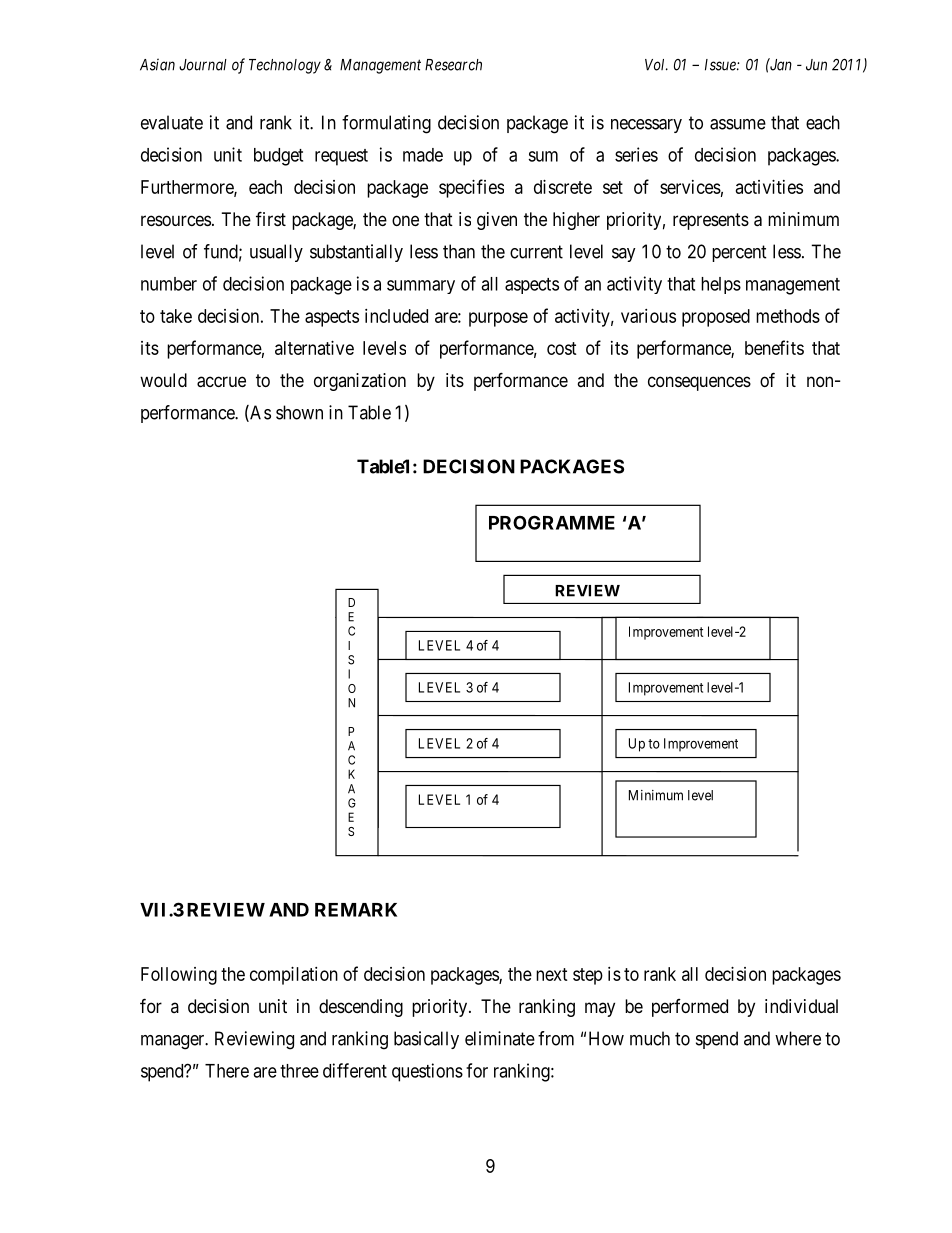  I want to click on eliminate, so click(500, 1038).
